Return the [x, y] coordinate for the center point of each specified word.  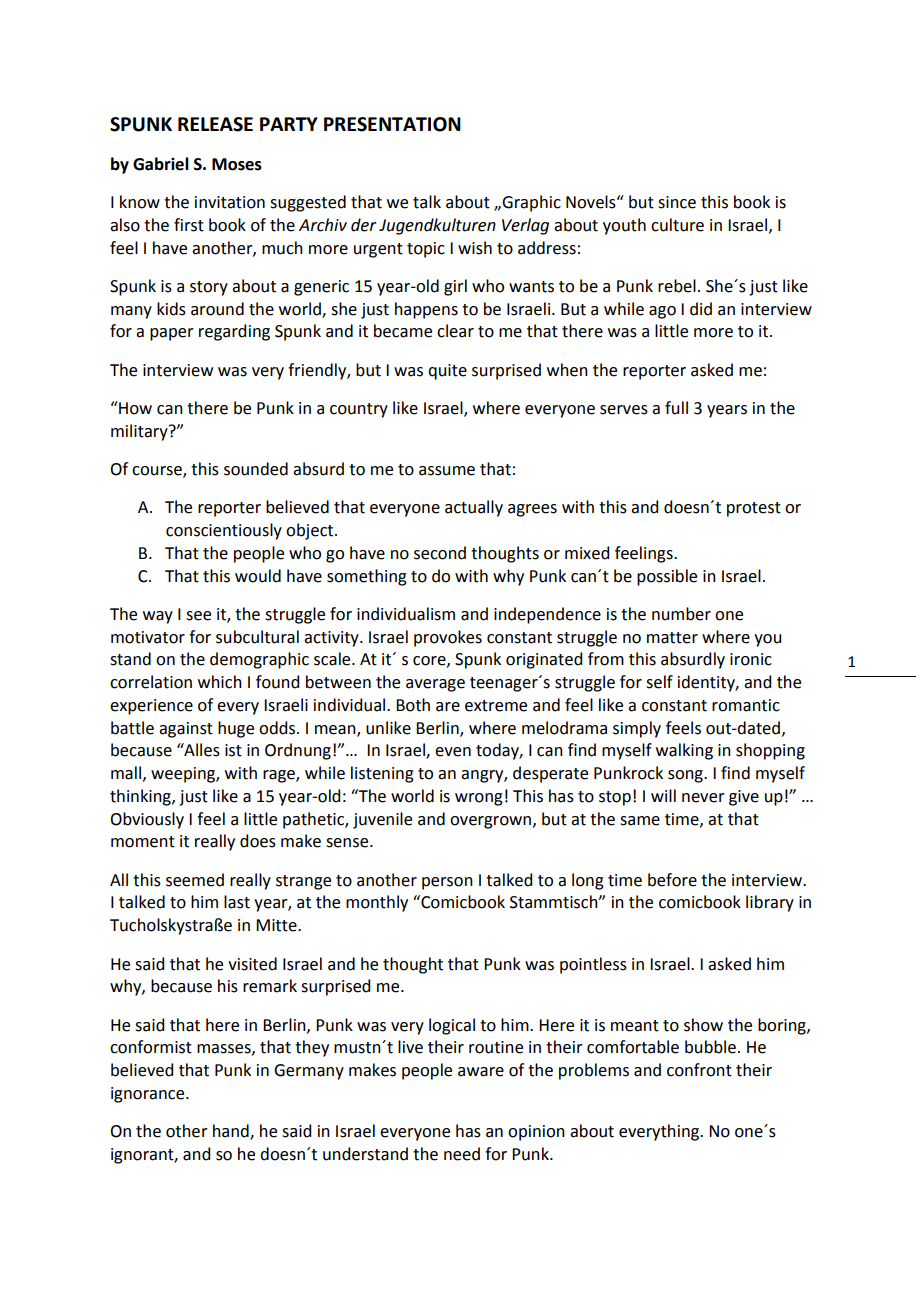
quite [447, 372]
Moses [237, 164]
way [158, 617]
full [676, 408]
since [677, 202]
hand [232, 1132]
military [140, 432]
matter [672, 638]
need [462, 1154]
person [447, 883]
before [672, 880]
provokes [448, 638]
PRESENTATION [392, 124]
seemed [195, 880]
